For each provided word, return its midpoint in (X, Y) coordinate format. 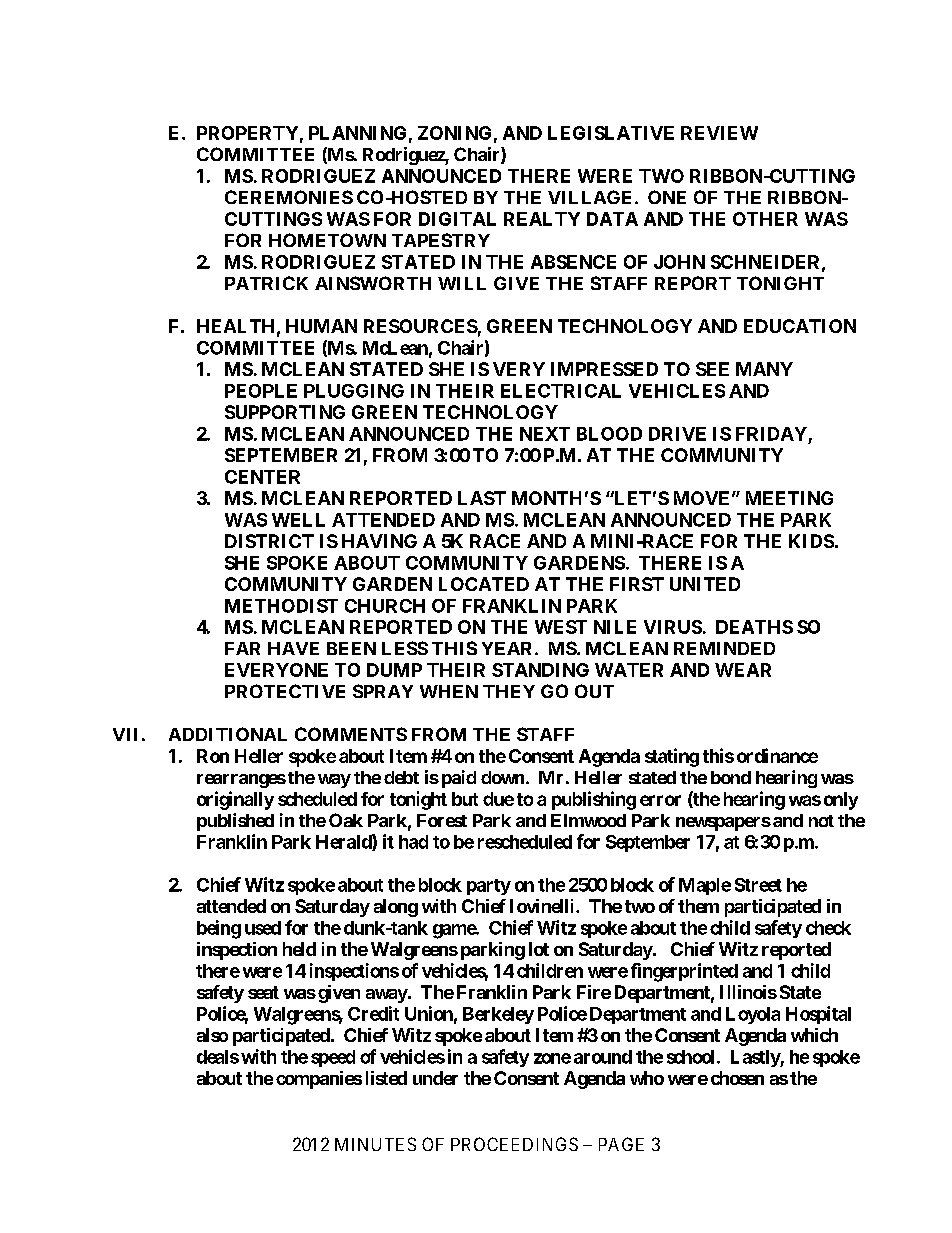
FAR (242, 648)
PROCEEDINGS (514, 1144)
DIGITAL (457, 219)
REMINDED (724, 648)
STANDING (540, 670)
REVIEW (719, 133)
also (212, 1035)
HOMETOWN (327, 240)
